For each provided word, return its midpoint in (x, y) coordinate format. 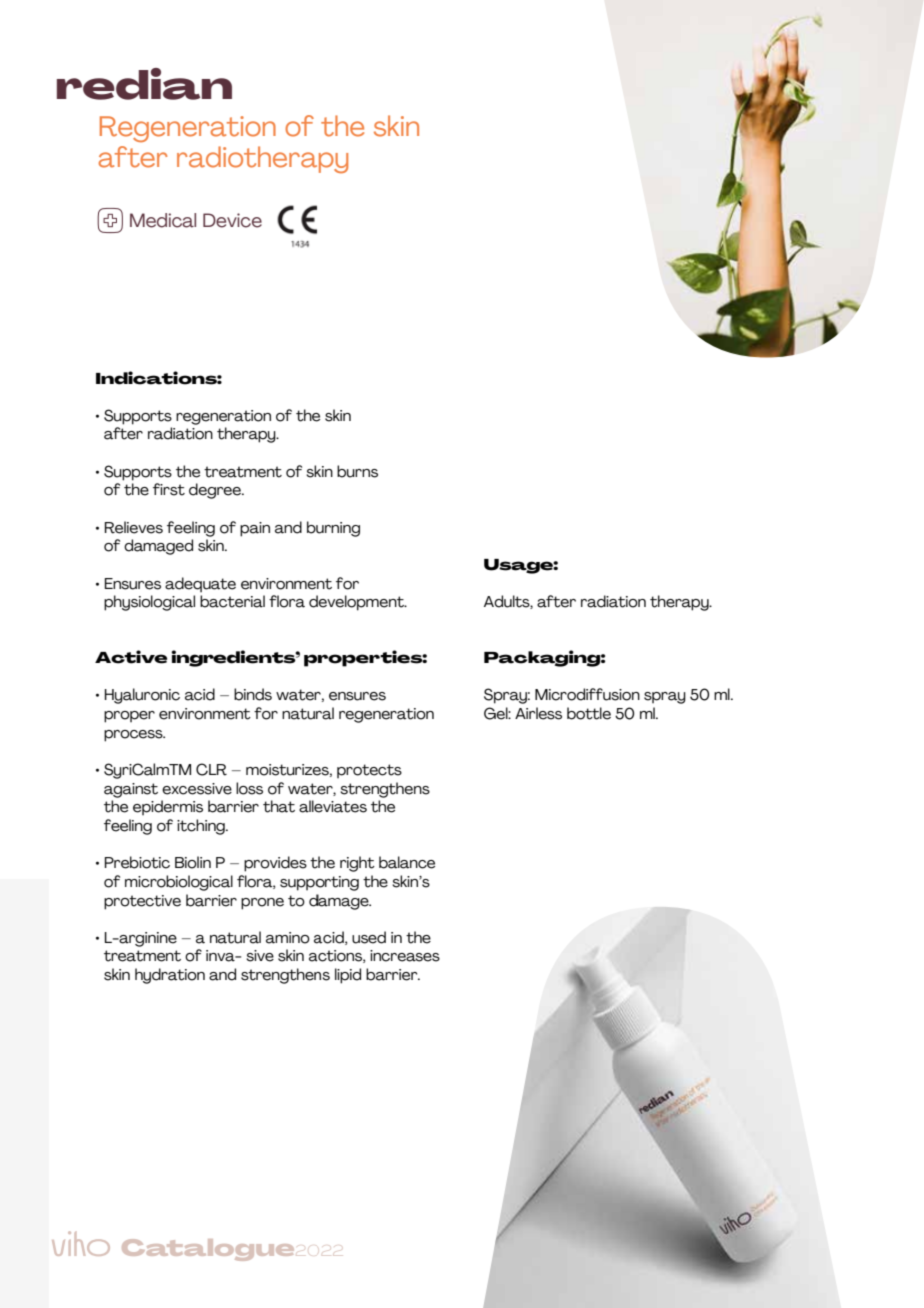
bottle (589, 713)
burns (357, 471)
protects (369, 771)
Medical (163, 220)
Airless (538, 713)
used (369, 937)
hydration (170, 976)
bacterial (232, 601)
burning (333, 529)
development (357, 603)
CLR (211, 769)
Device (232, 220)
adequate (200, 585)
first (169, 489)
